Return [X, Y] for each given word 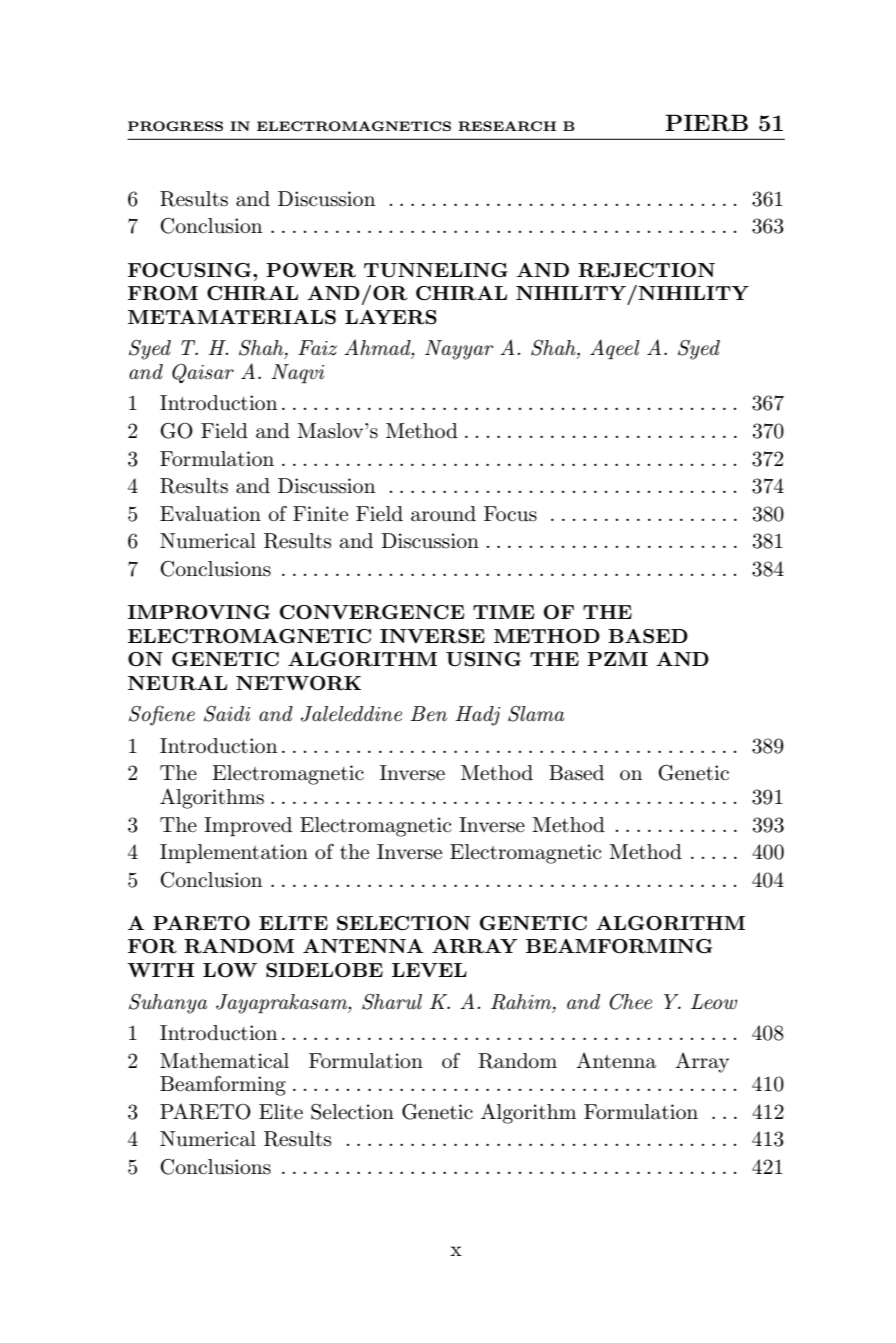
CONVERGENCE [372, 612]
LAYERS [391, 317]
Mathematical [224, 1061]
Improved [248, 826]
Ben [429, 714]
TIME [504, 612]
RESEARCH [507, 126]
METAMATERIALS [232, 317]
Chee [630, 1002]
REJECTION [646, 270]
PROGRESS [175, 126]
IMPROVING [199, 612]
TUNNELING [436, 270]
